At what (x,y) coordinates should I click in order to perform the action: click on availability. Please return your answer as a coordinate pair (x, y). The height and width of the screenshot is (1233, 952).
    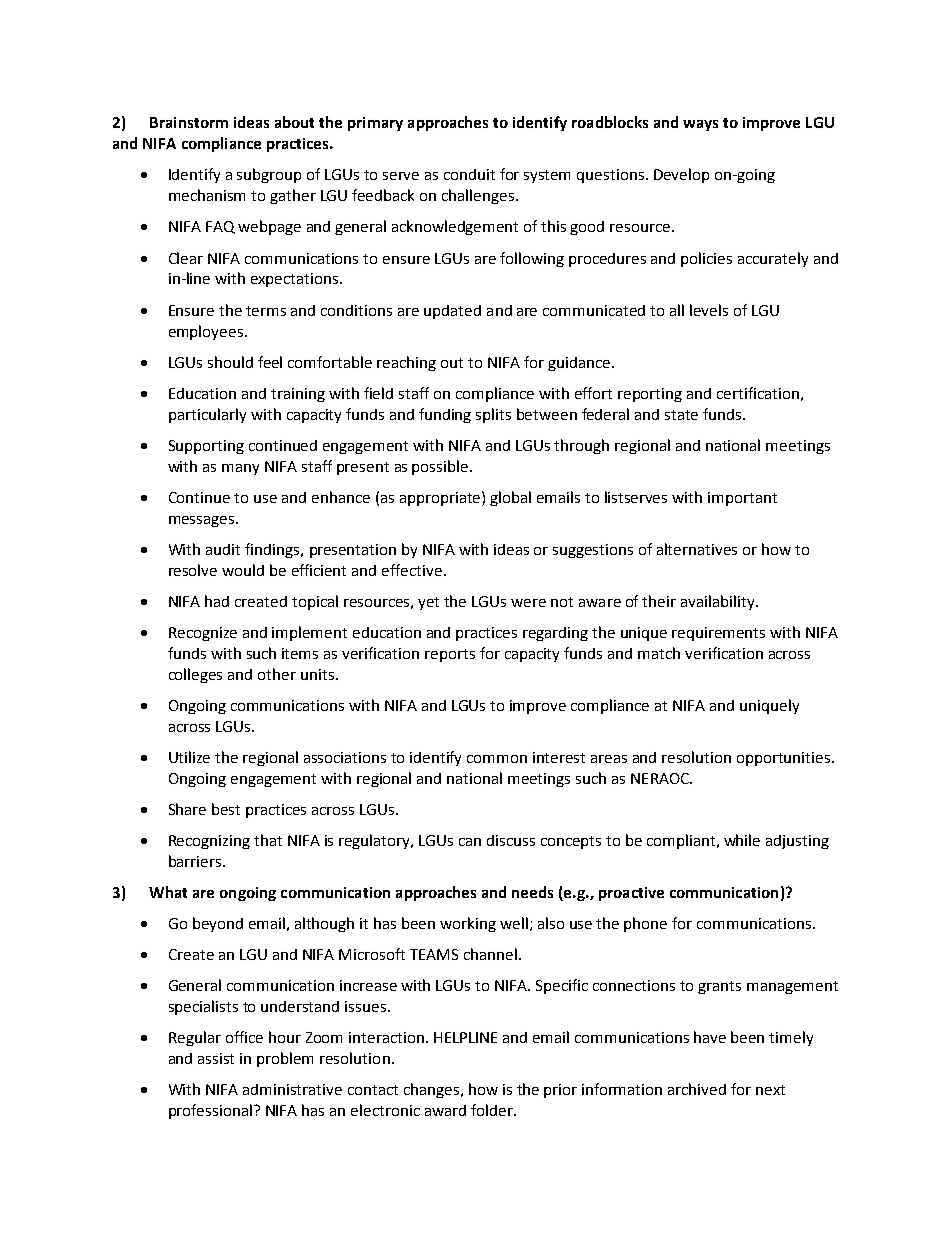
    Looking at the image, I should click on (719, 602).
